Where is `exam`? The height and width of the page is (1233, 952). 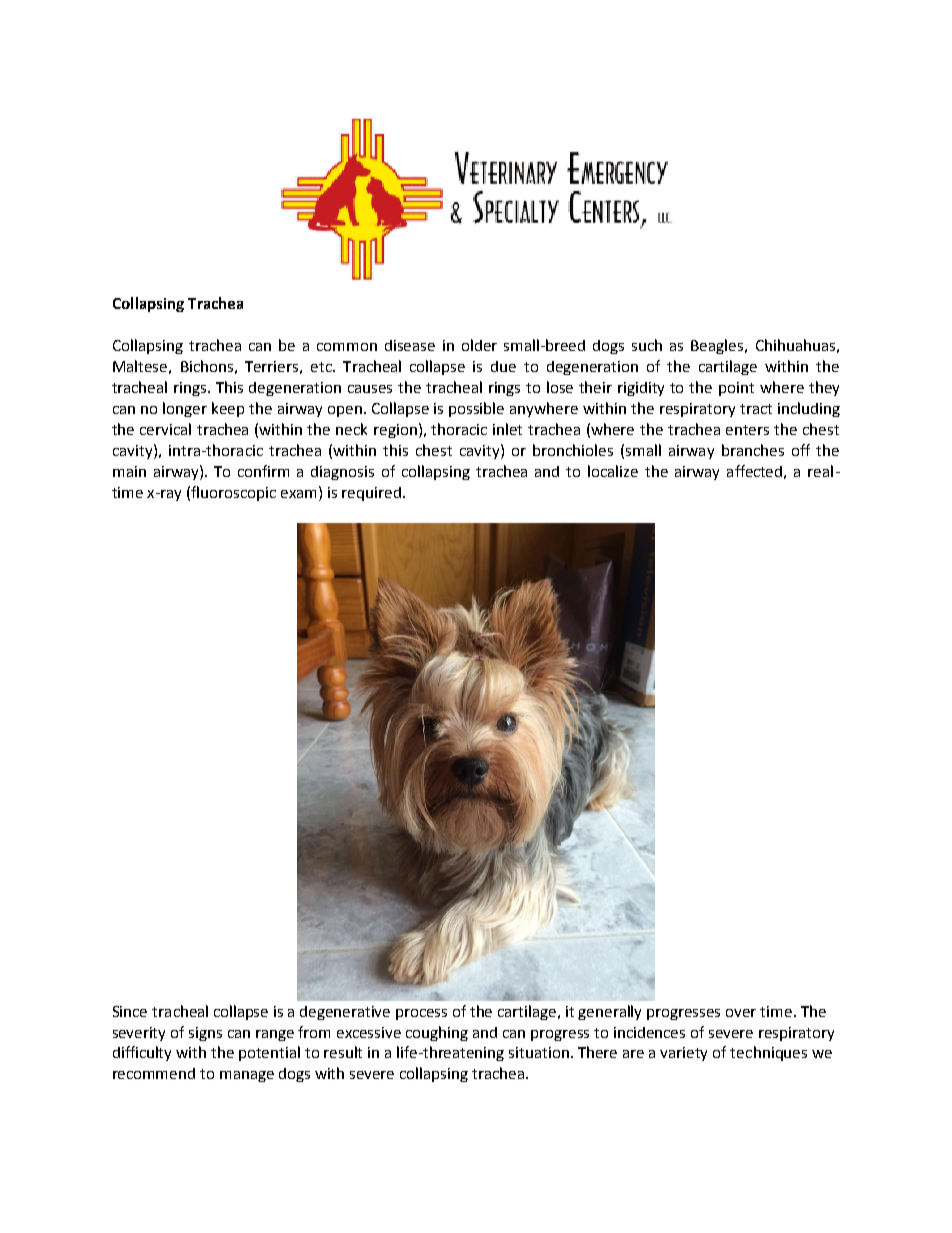 exam is located at coordinates (300, 492).
